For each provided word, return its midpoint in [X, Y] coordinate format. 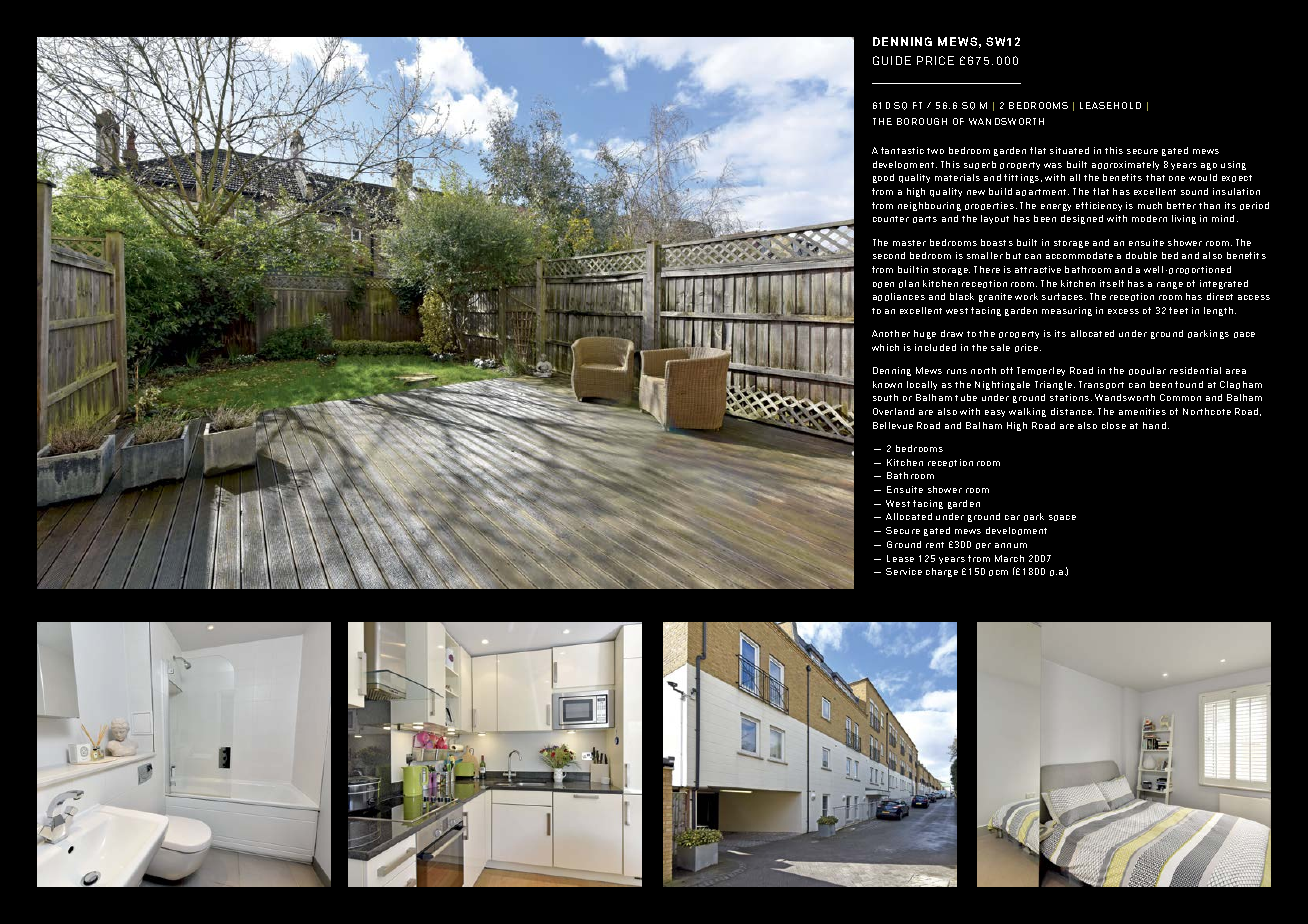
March [1009, 558]
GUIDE [892, 60]
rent [935, 545]
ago [1209, 166]
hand [1154, 425]
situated [1069, 150]
